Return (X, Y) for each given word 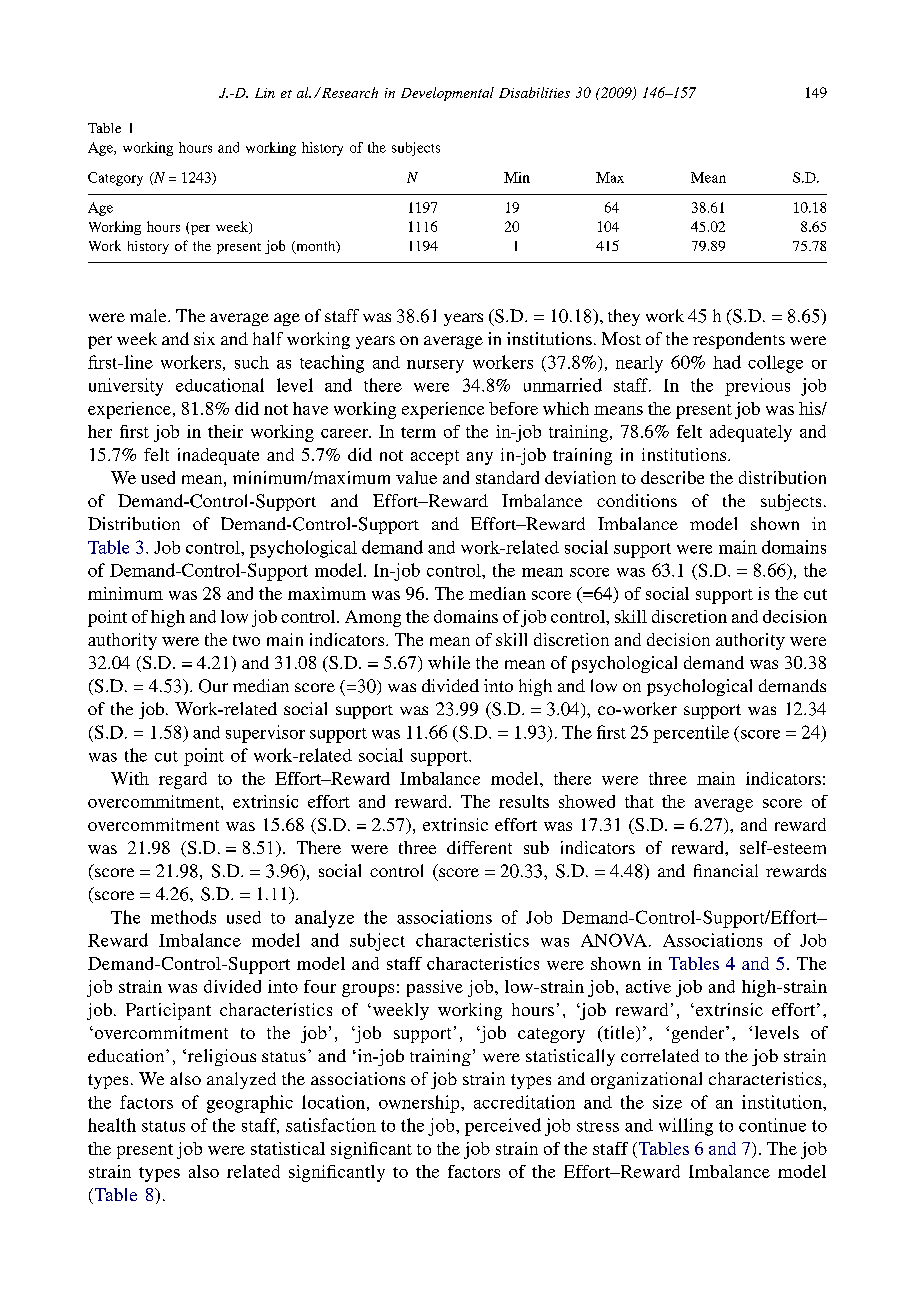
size (667, 1102)
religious (220, 1057)
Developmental (447, 94)
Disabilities (534, 92)
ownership (420, 1104)
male (149, 315)
